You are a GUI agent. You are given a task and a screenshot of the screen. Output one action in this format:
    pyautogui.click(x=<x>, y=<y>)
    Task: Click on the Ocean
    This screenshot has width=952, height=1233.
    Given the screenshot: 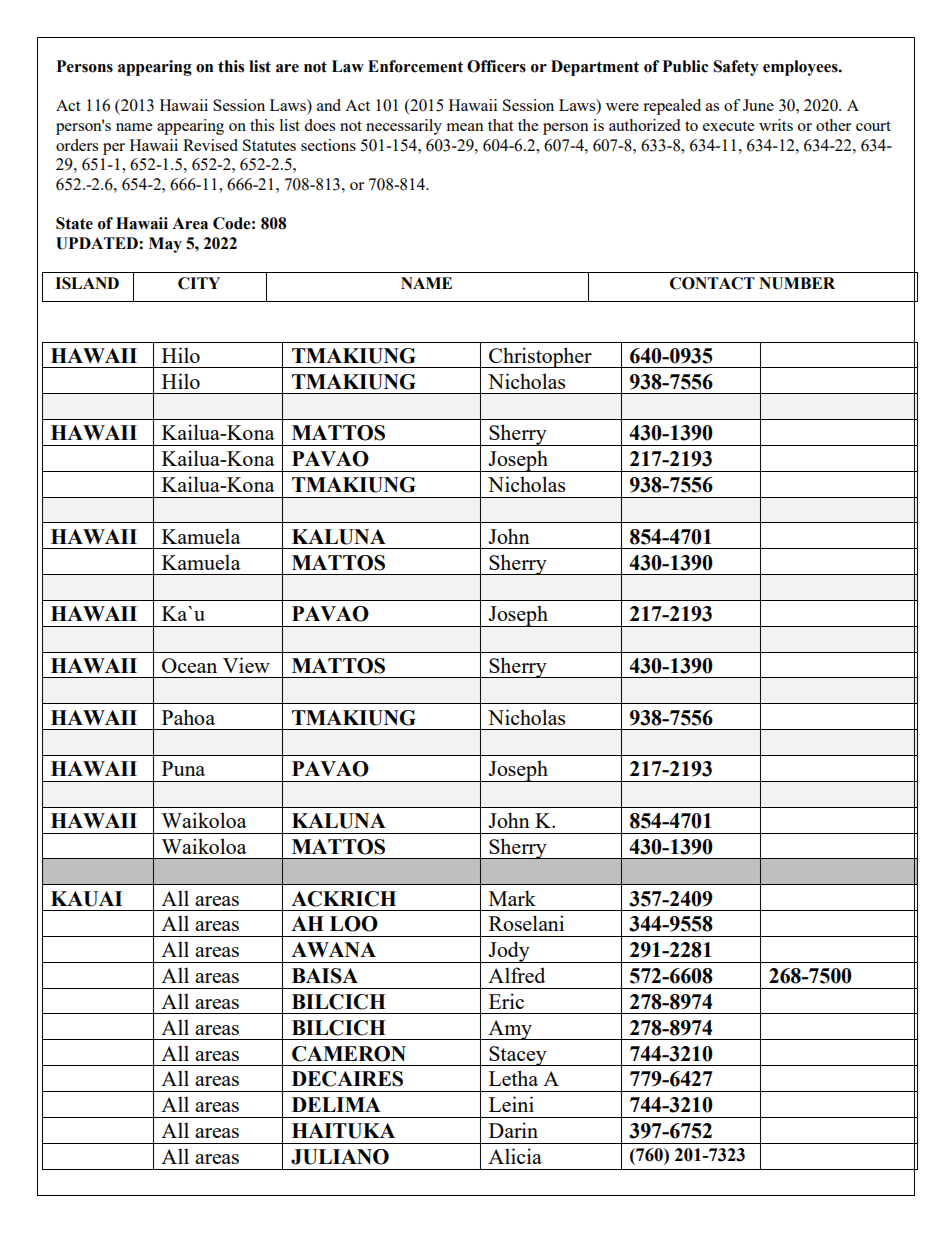 What is the action you would take?
    pyautogui.click(x=189, y=665)
